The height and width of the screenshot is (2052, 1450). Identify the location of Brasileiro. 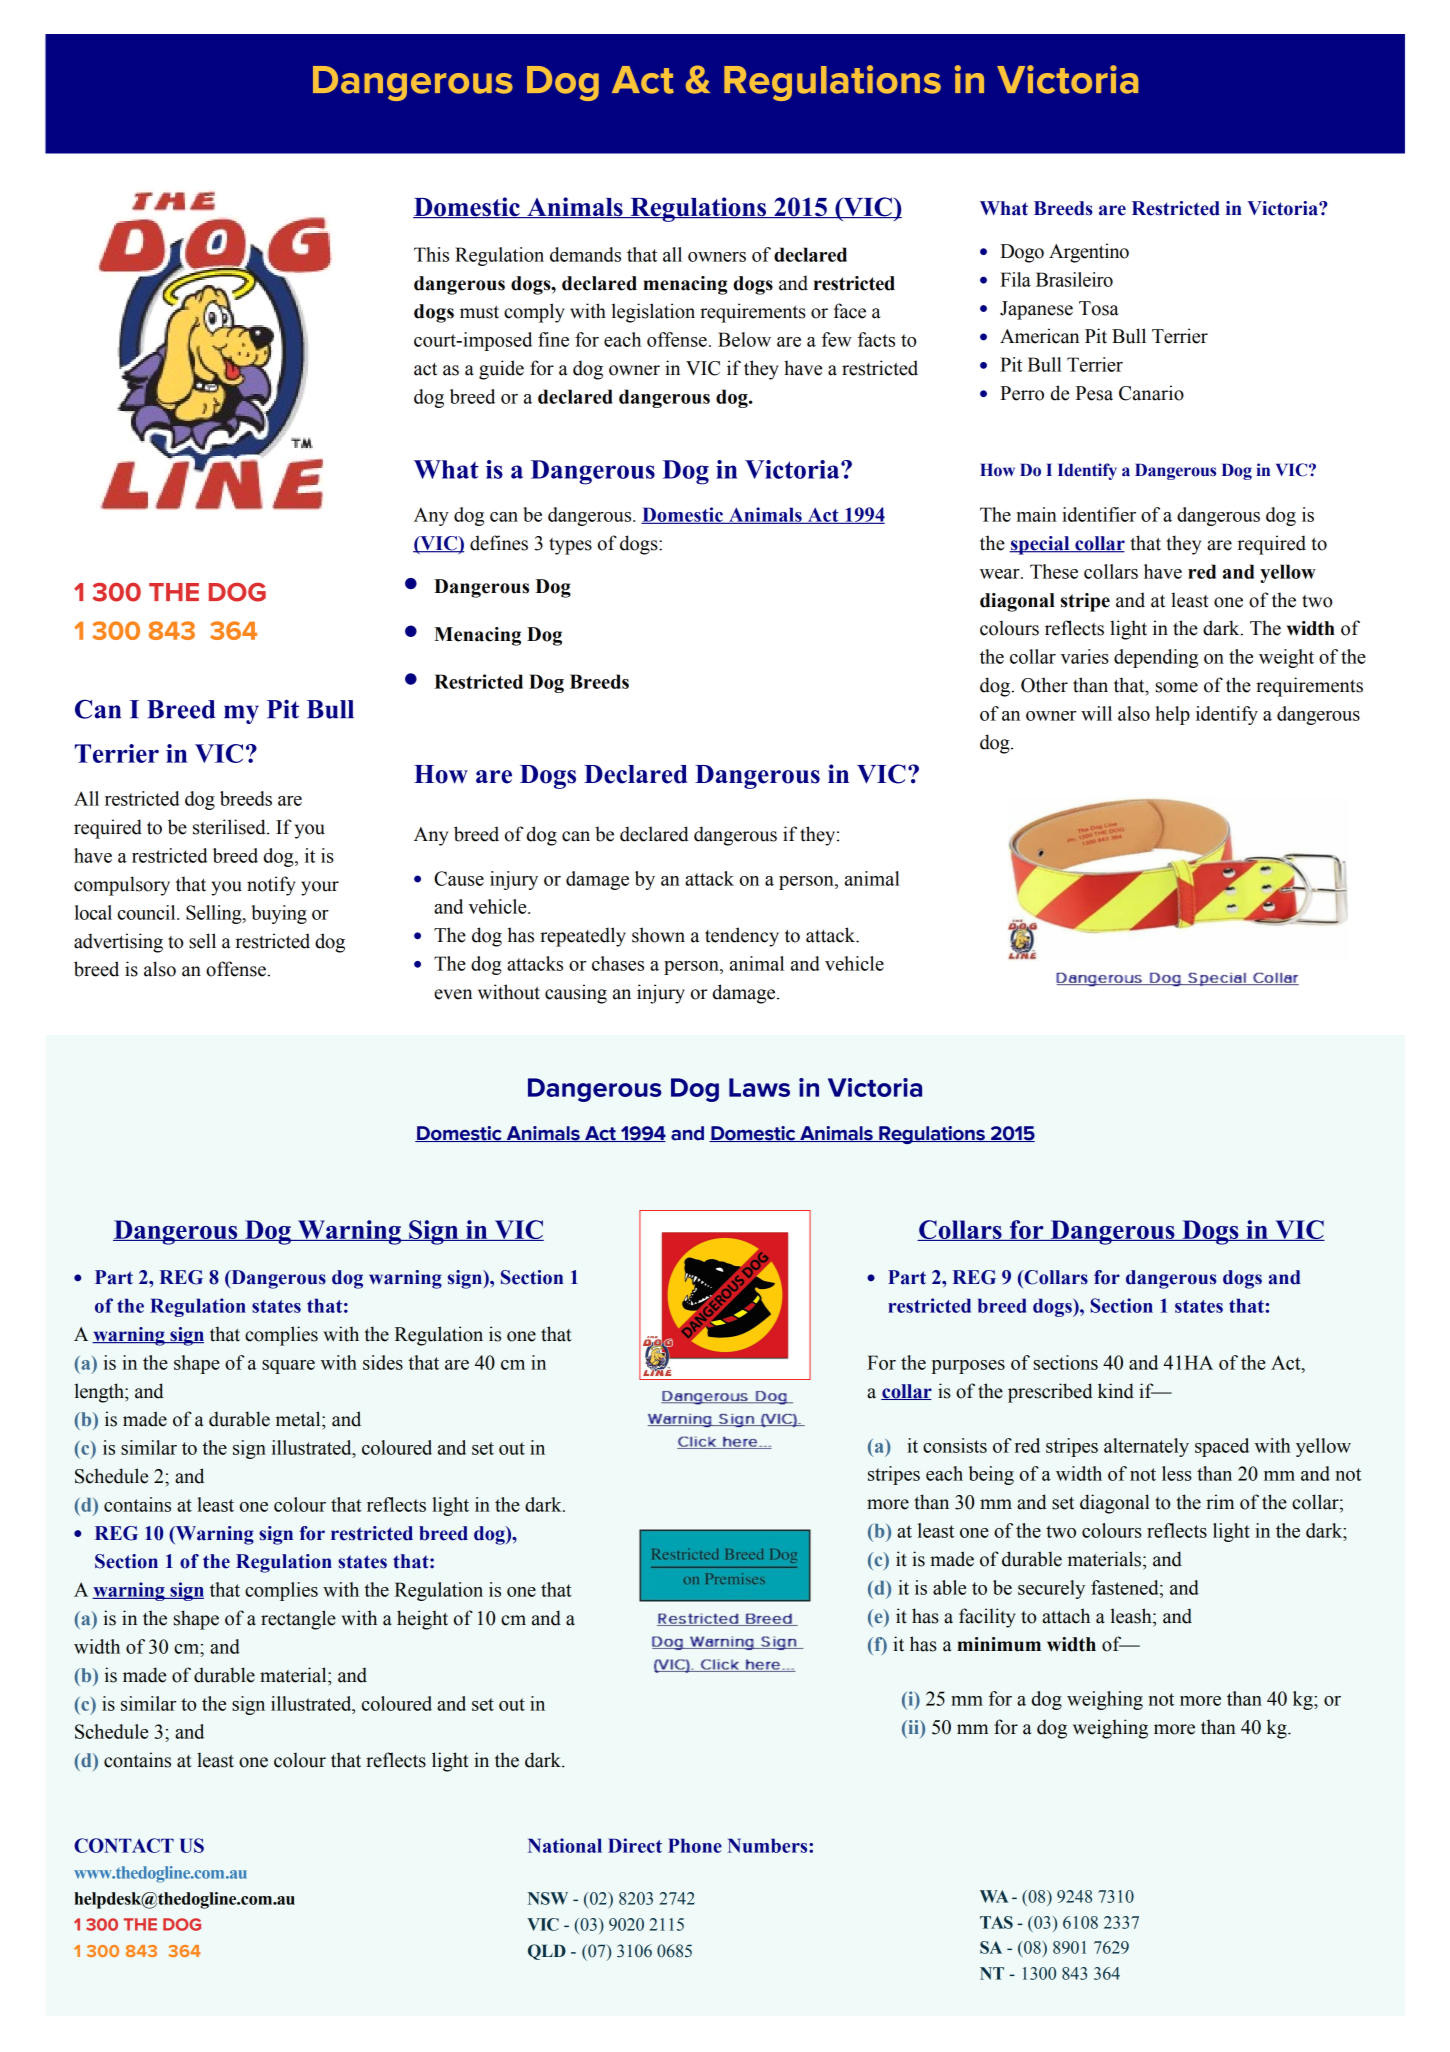
(1074, 279).
